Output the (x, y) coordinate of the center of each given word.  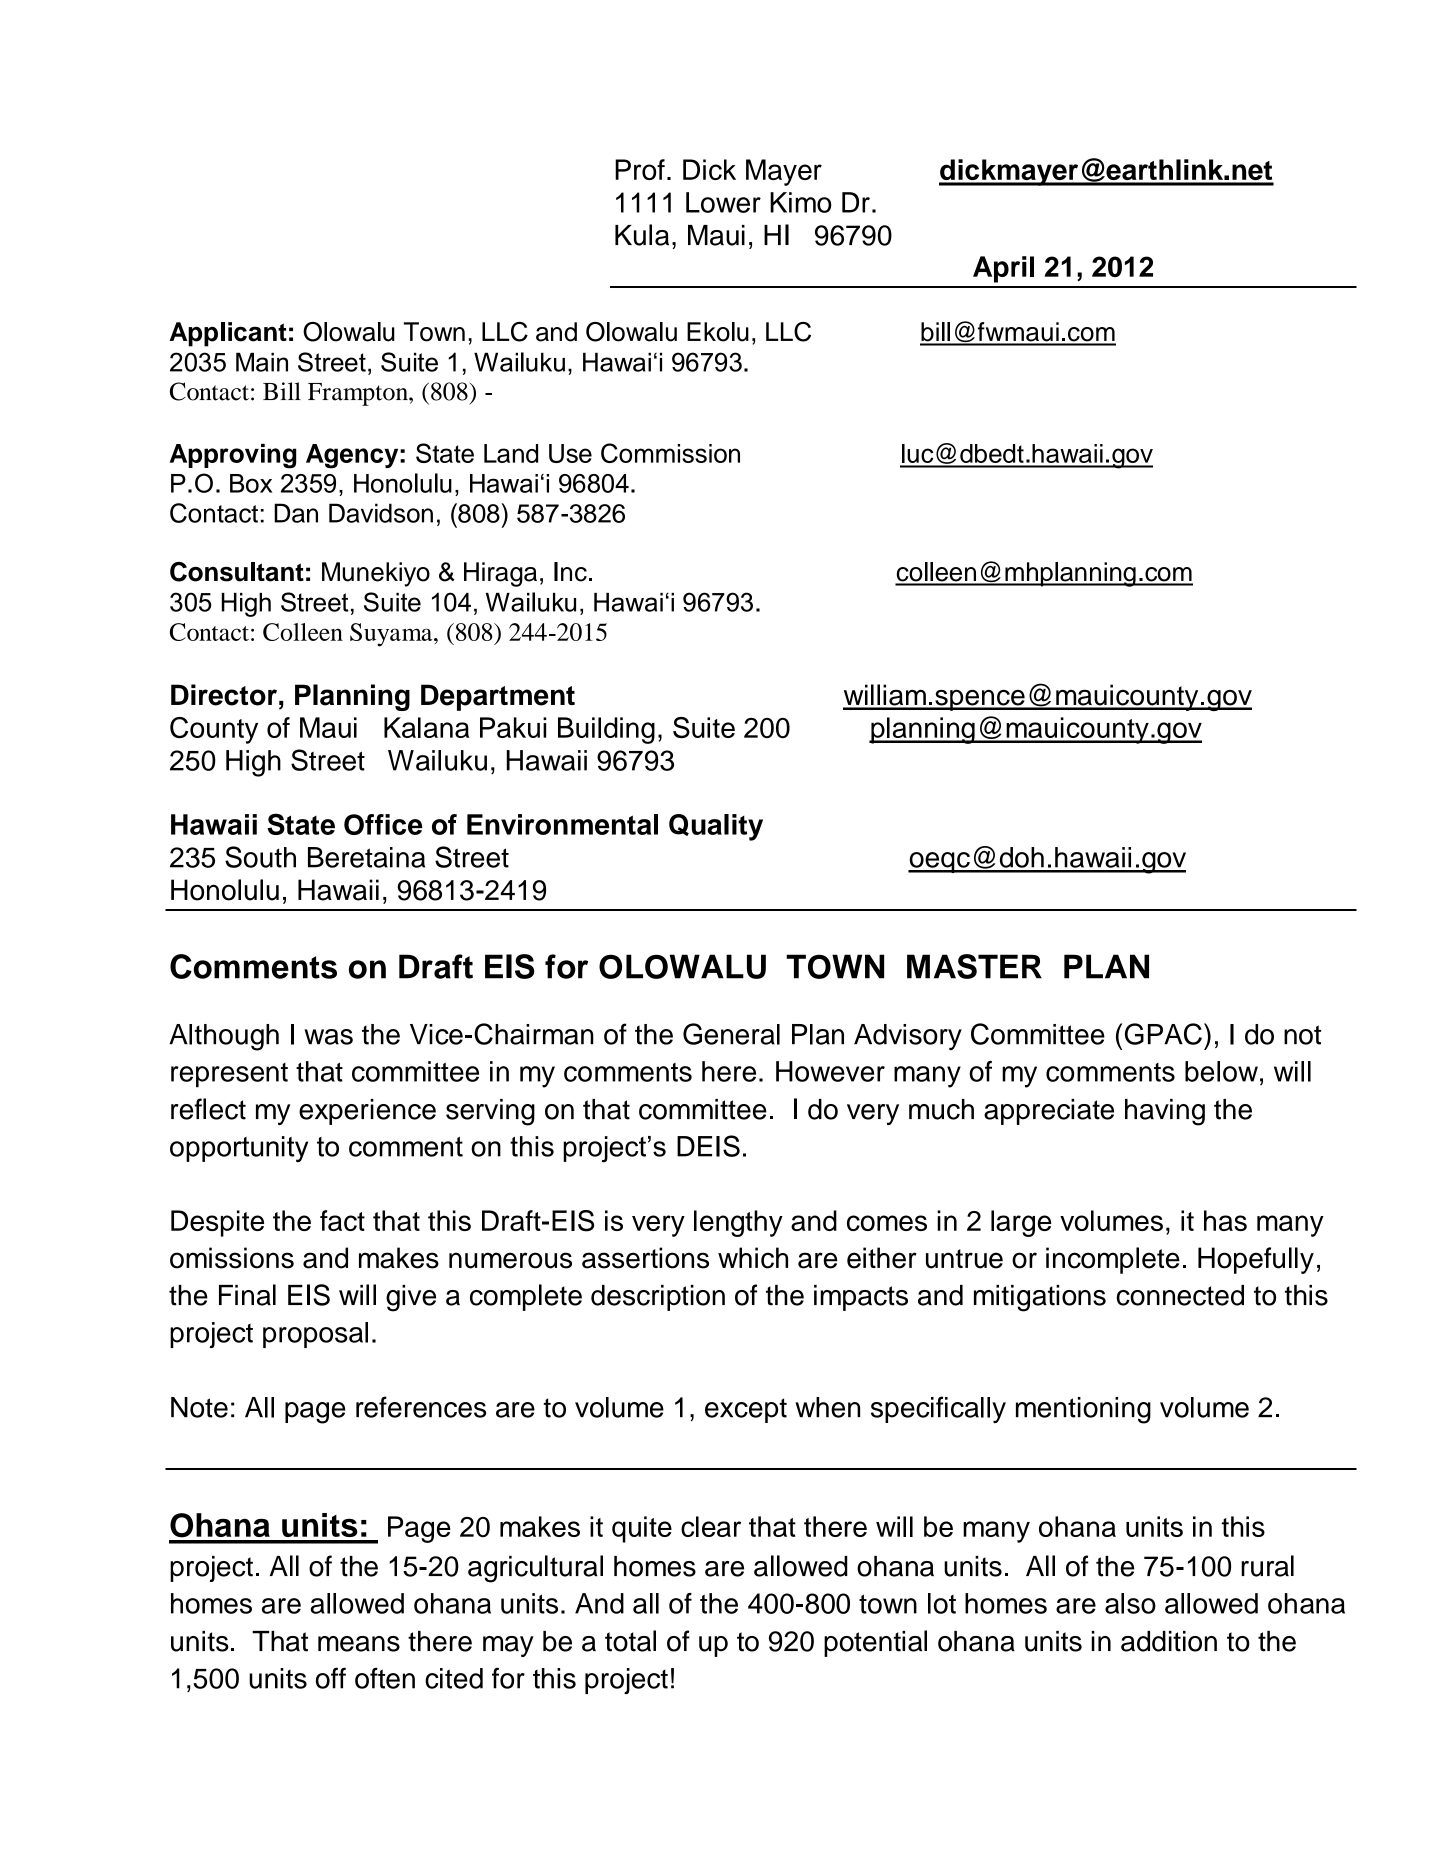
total (630, 1641)
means (359, 1644)
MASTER (974, 966)
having (1165, 1112)
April (1003, 269)
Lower (723, 202)
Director (224, 695)
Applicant (228, 334)
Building (606, 730)
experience (367, 1112)
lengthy (738, 1223)
